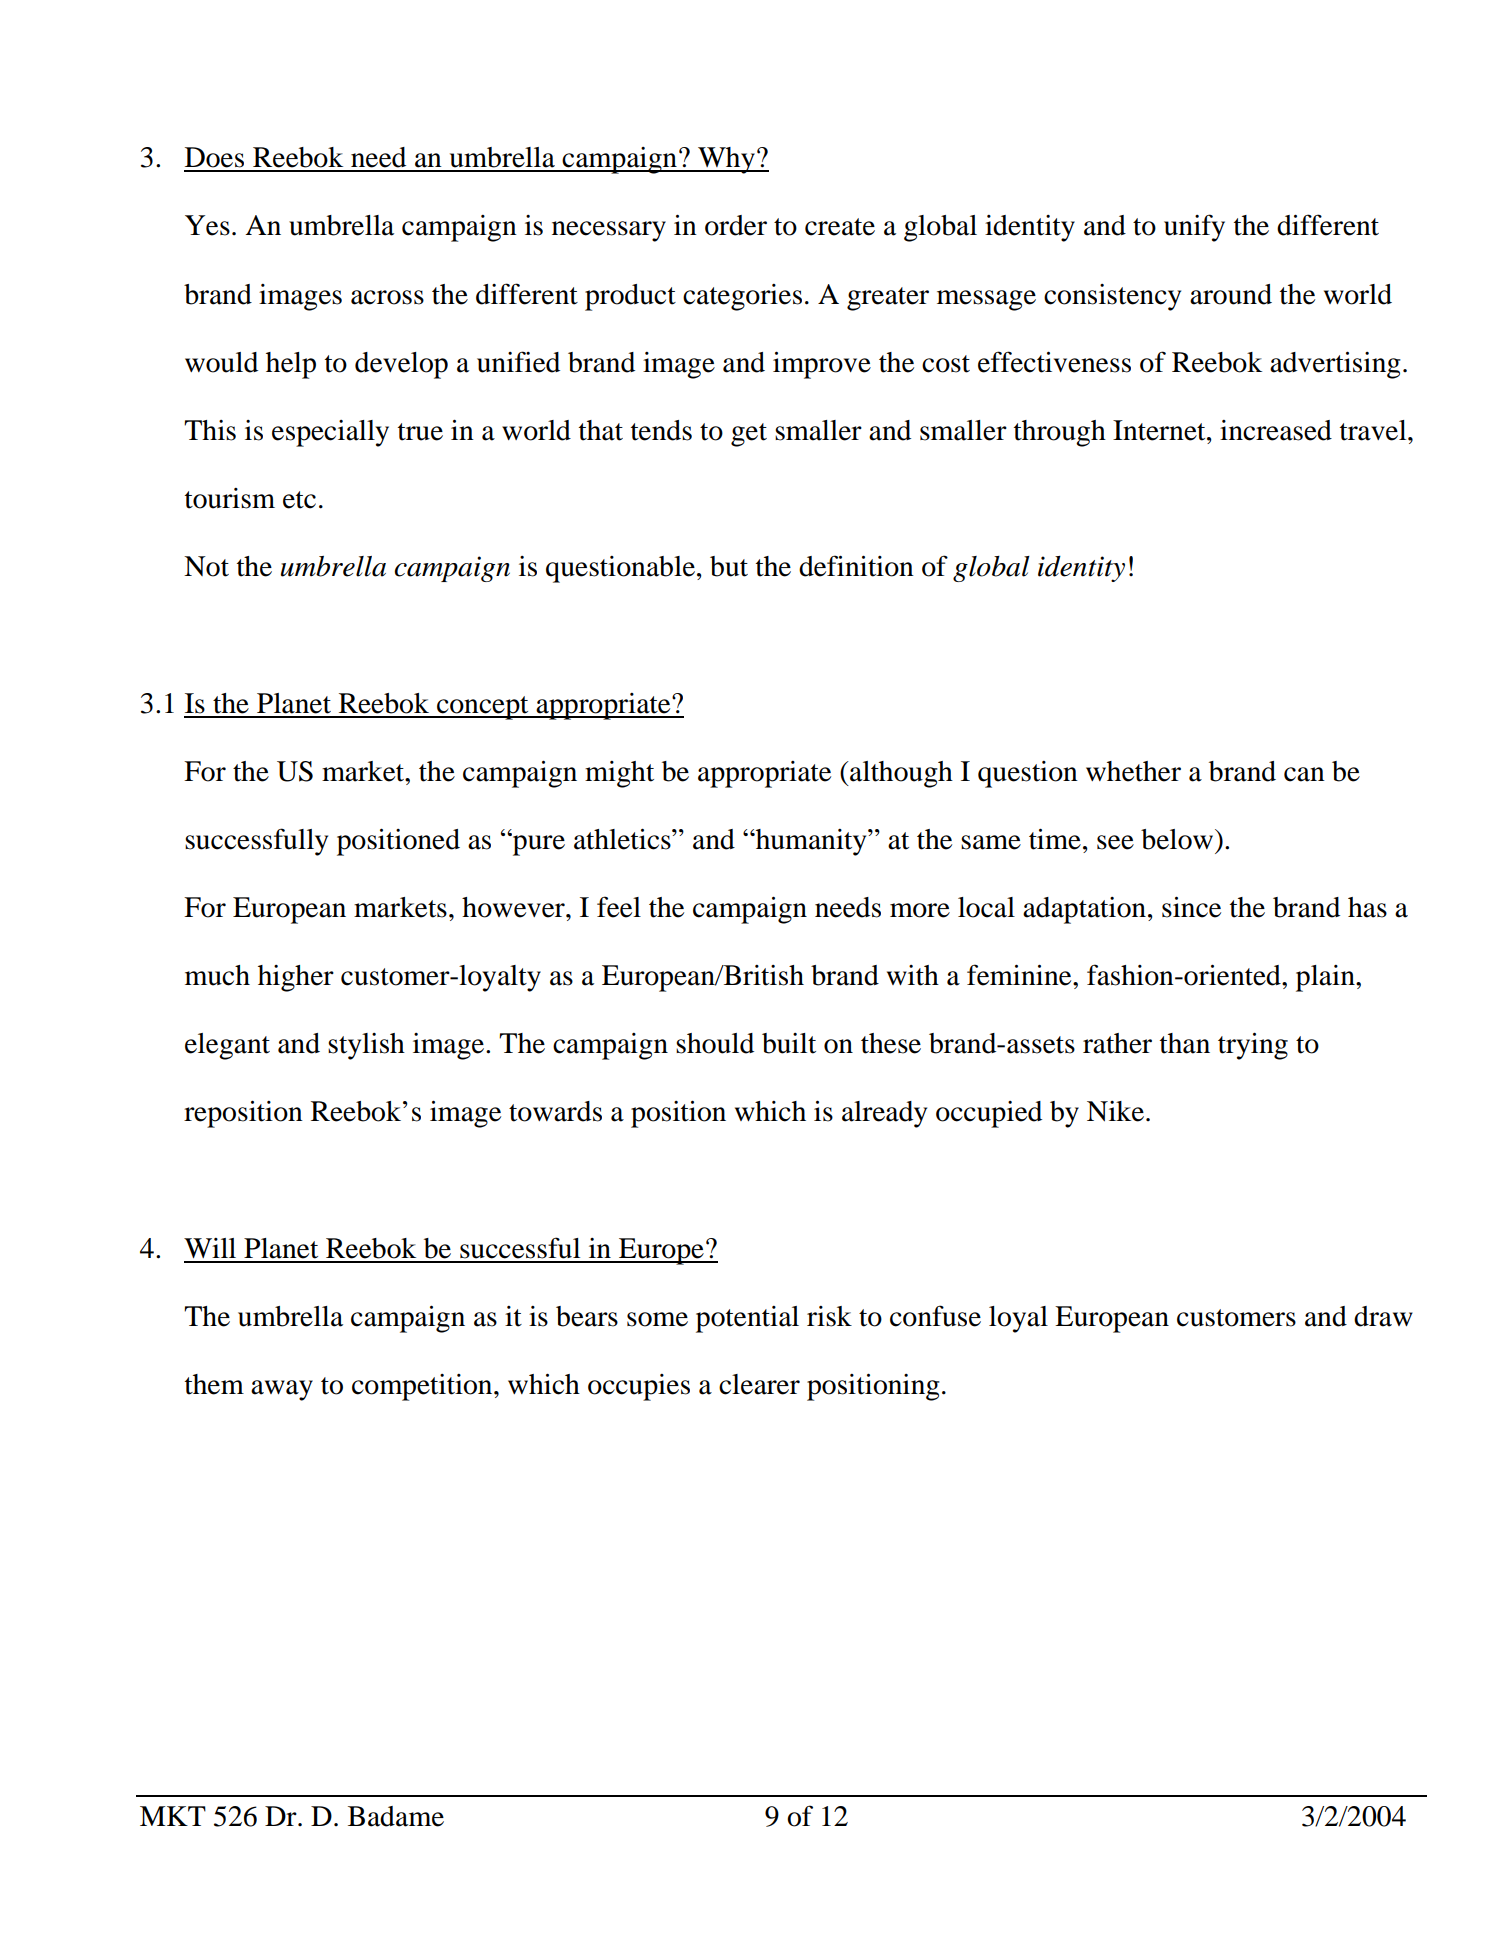 Image resolution: width=1511 pixels, height=1956 pixels. What do you see at coordinates (173, 1816) in the screenshot?
I see `MKT` at bounding box center [173, 1816].
